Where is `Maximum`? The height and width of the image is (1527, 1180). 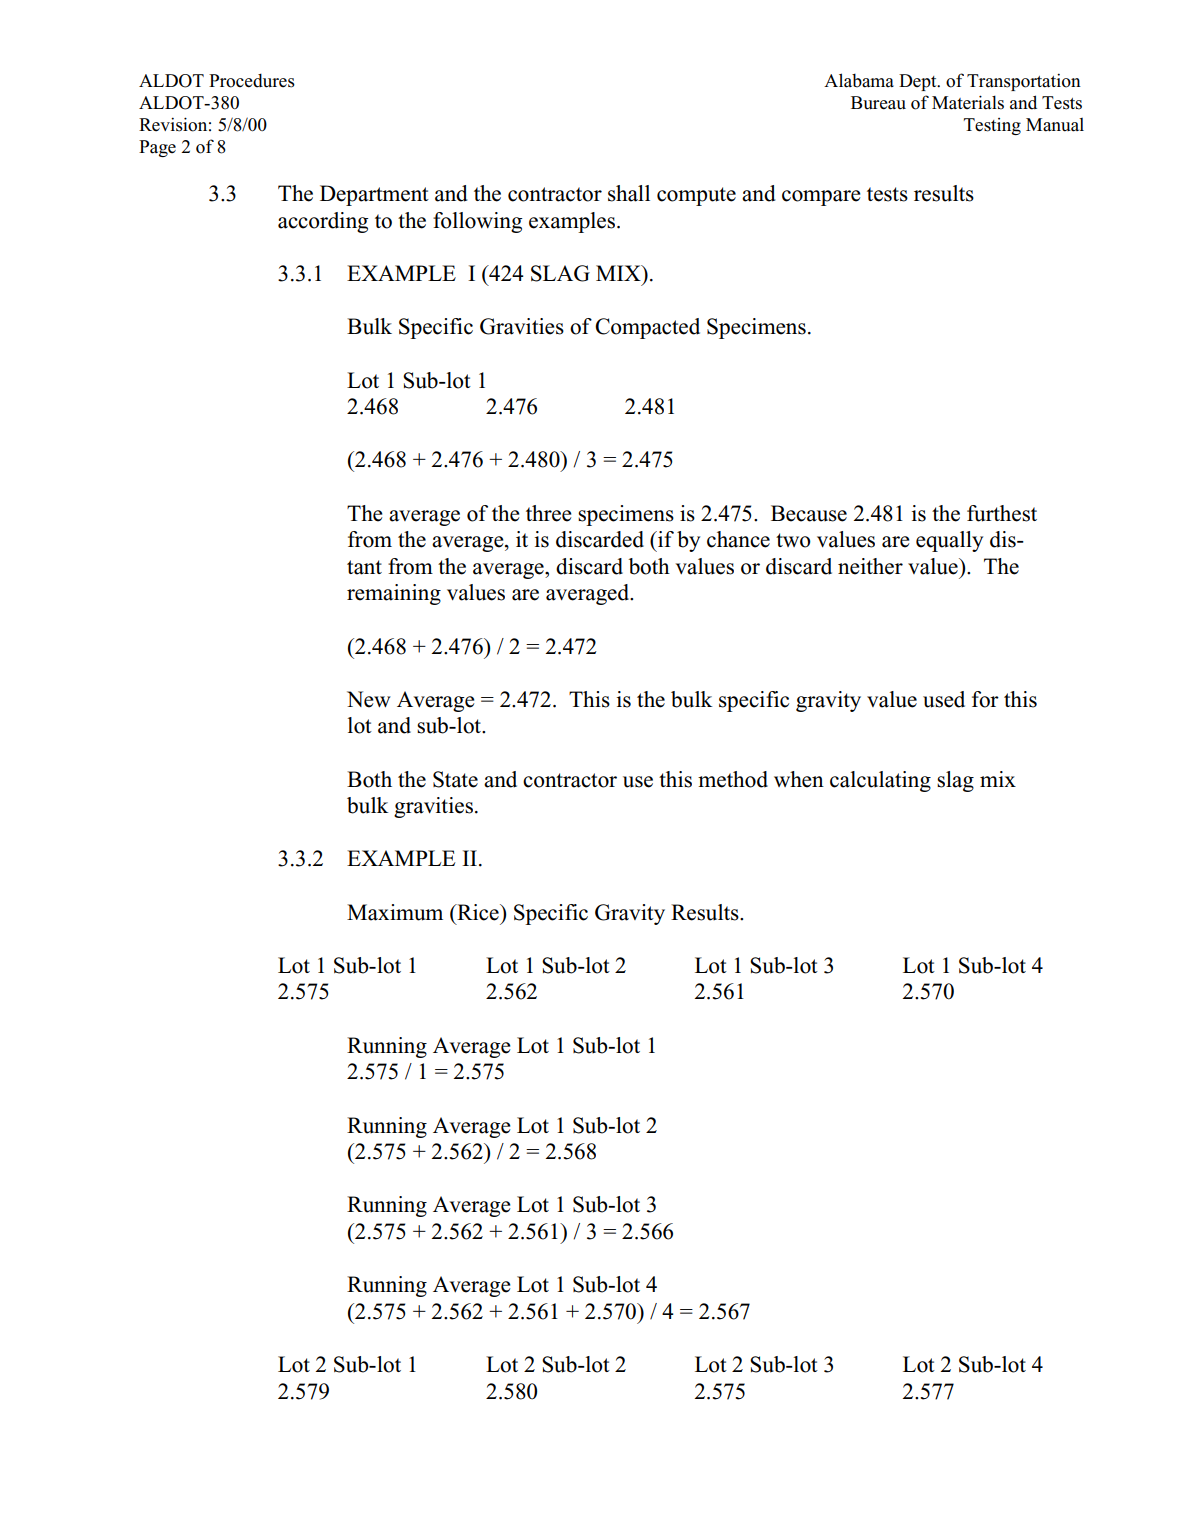
Maximum is located at coordinates (395, 912).
